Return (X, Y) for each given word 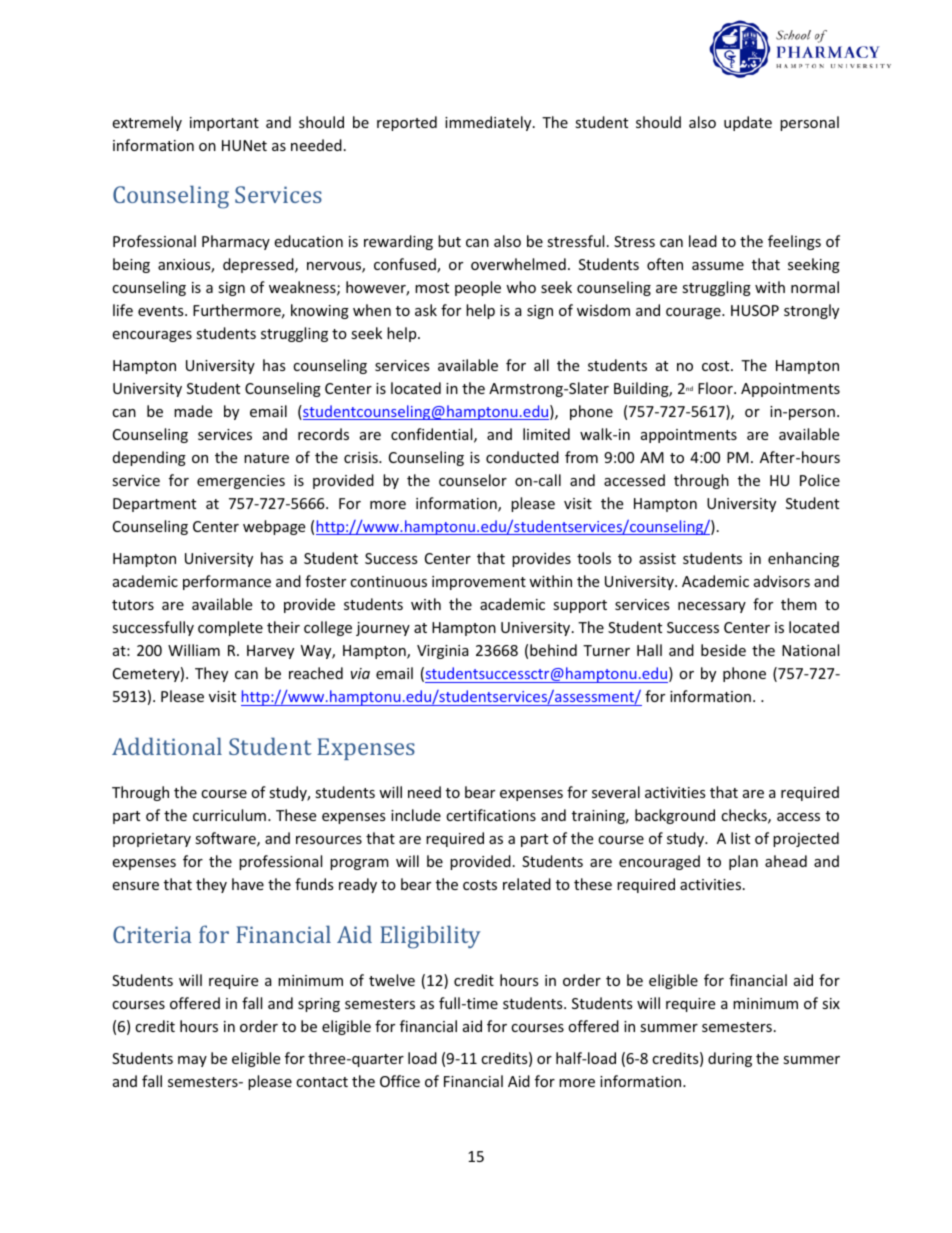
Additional (167, 746)
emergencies (241, 482)
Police (820, 480)
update (748, 123)
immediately (489, 123)
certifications (491, 815)
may (192, 1061)
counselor (473, 480)
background (675, 816)
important (224, 124)
